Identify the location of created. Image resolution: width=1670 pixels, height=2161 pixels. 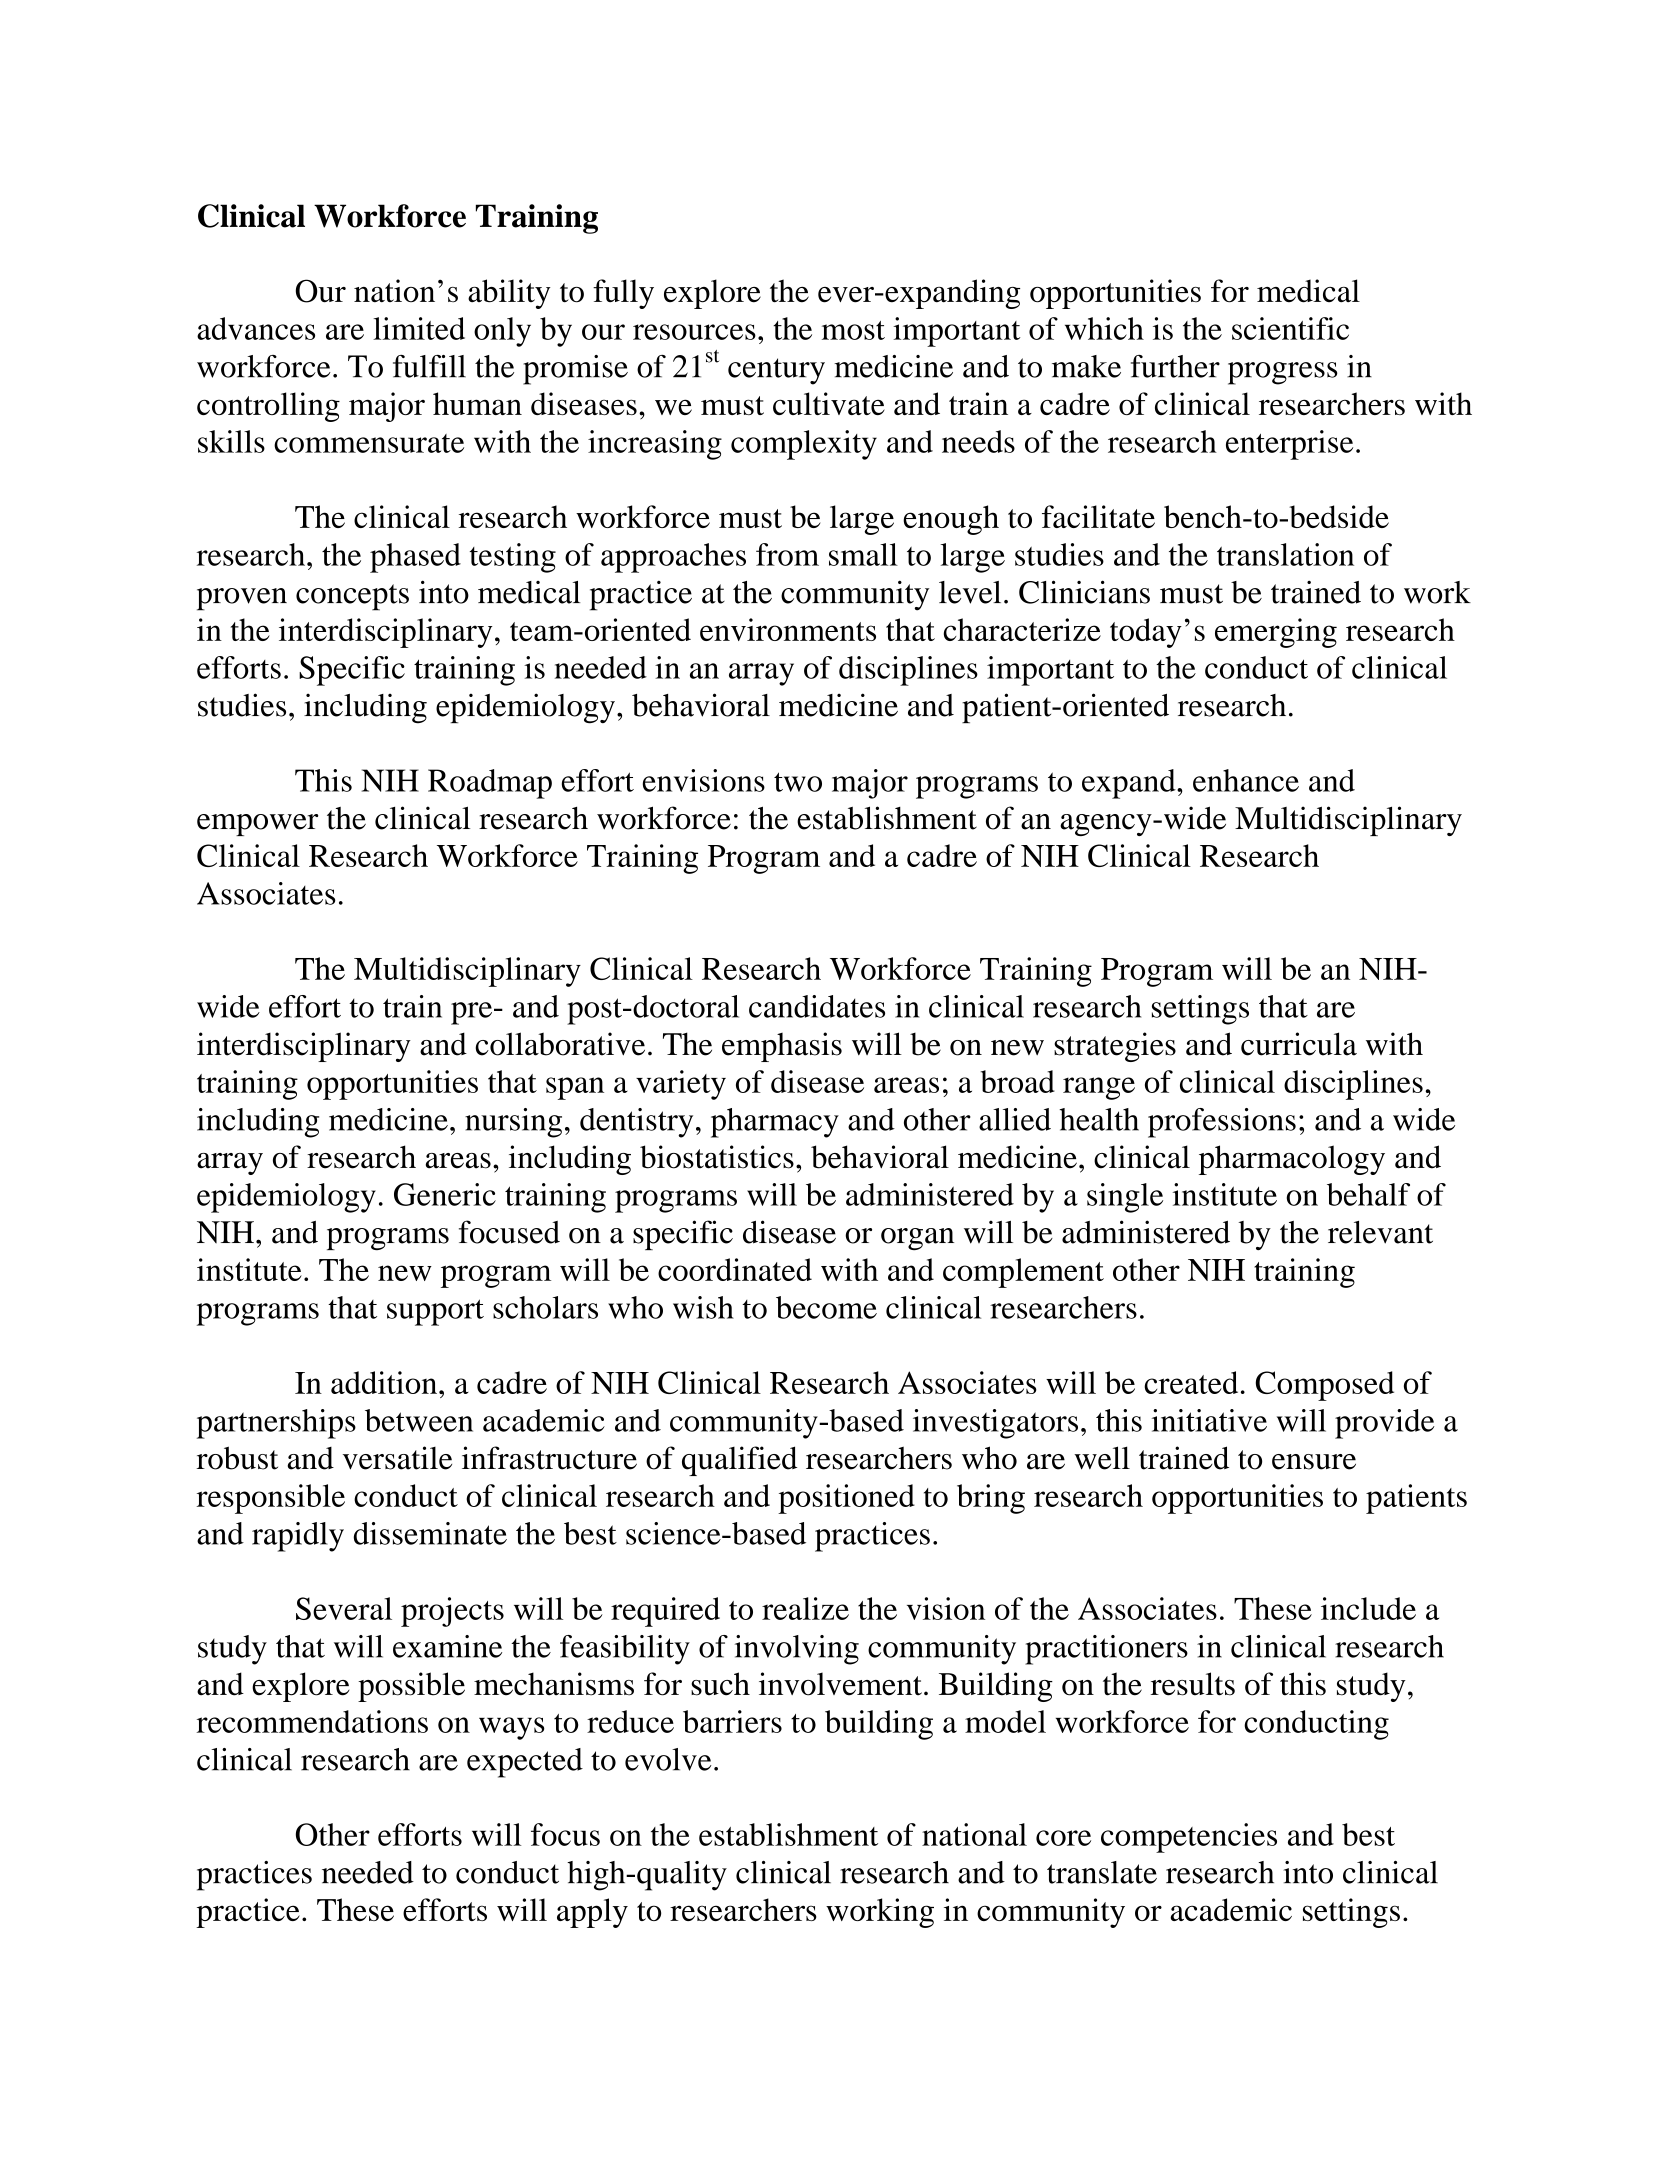
(1191, 1382).
